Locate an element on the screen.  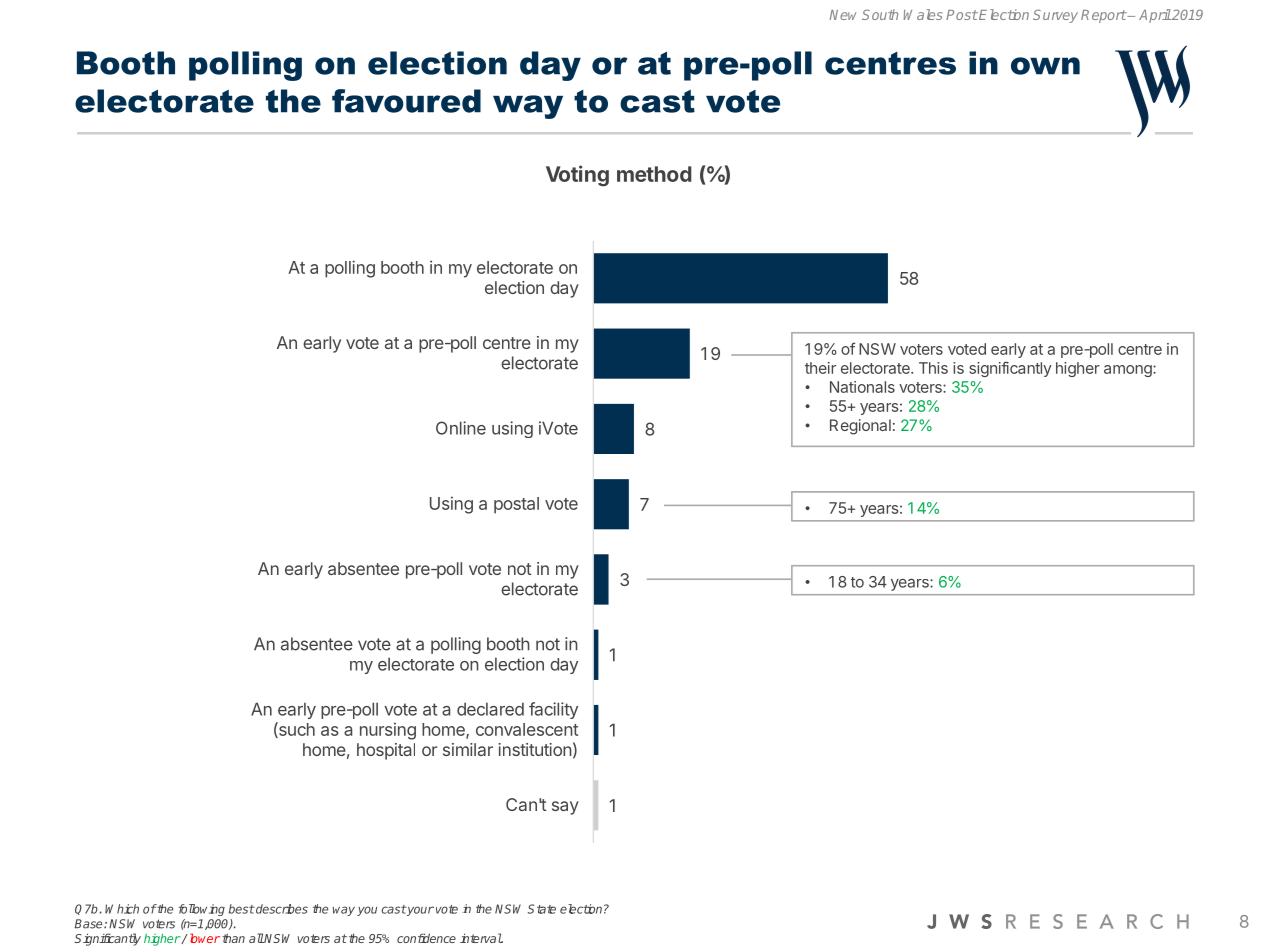
method is located at coordinates (654, 174).
